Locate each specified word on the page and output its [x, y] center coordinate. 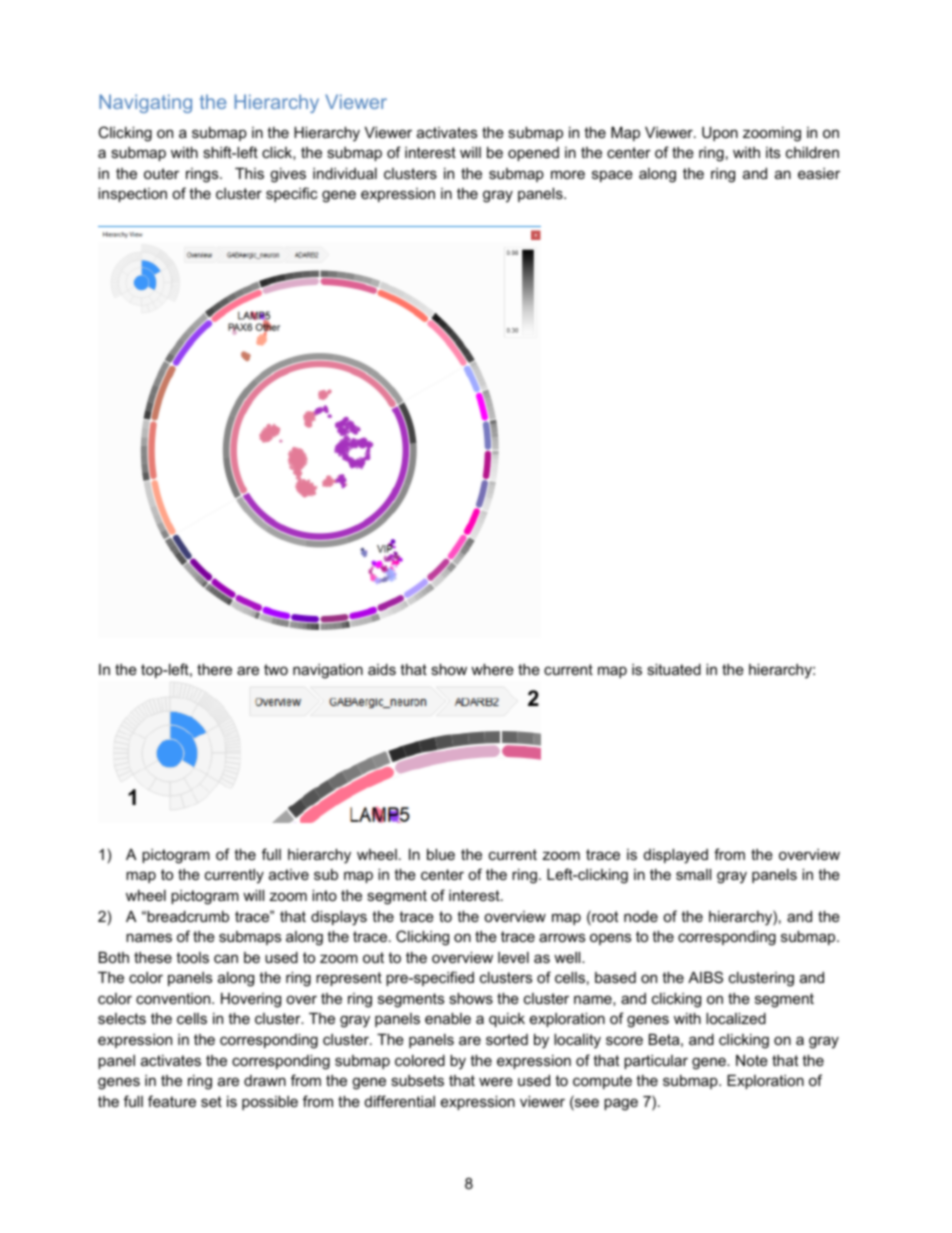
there [214, 669]
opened [533, 154]
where [492, 669]
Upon [720, 134]
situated [674, 669]
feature [172, 1101]
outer [161, 173]
